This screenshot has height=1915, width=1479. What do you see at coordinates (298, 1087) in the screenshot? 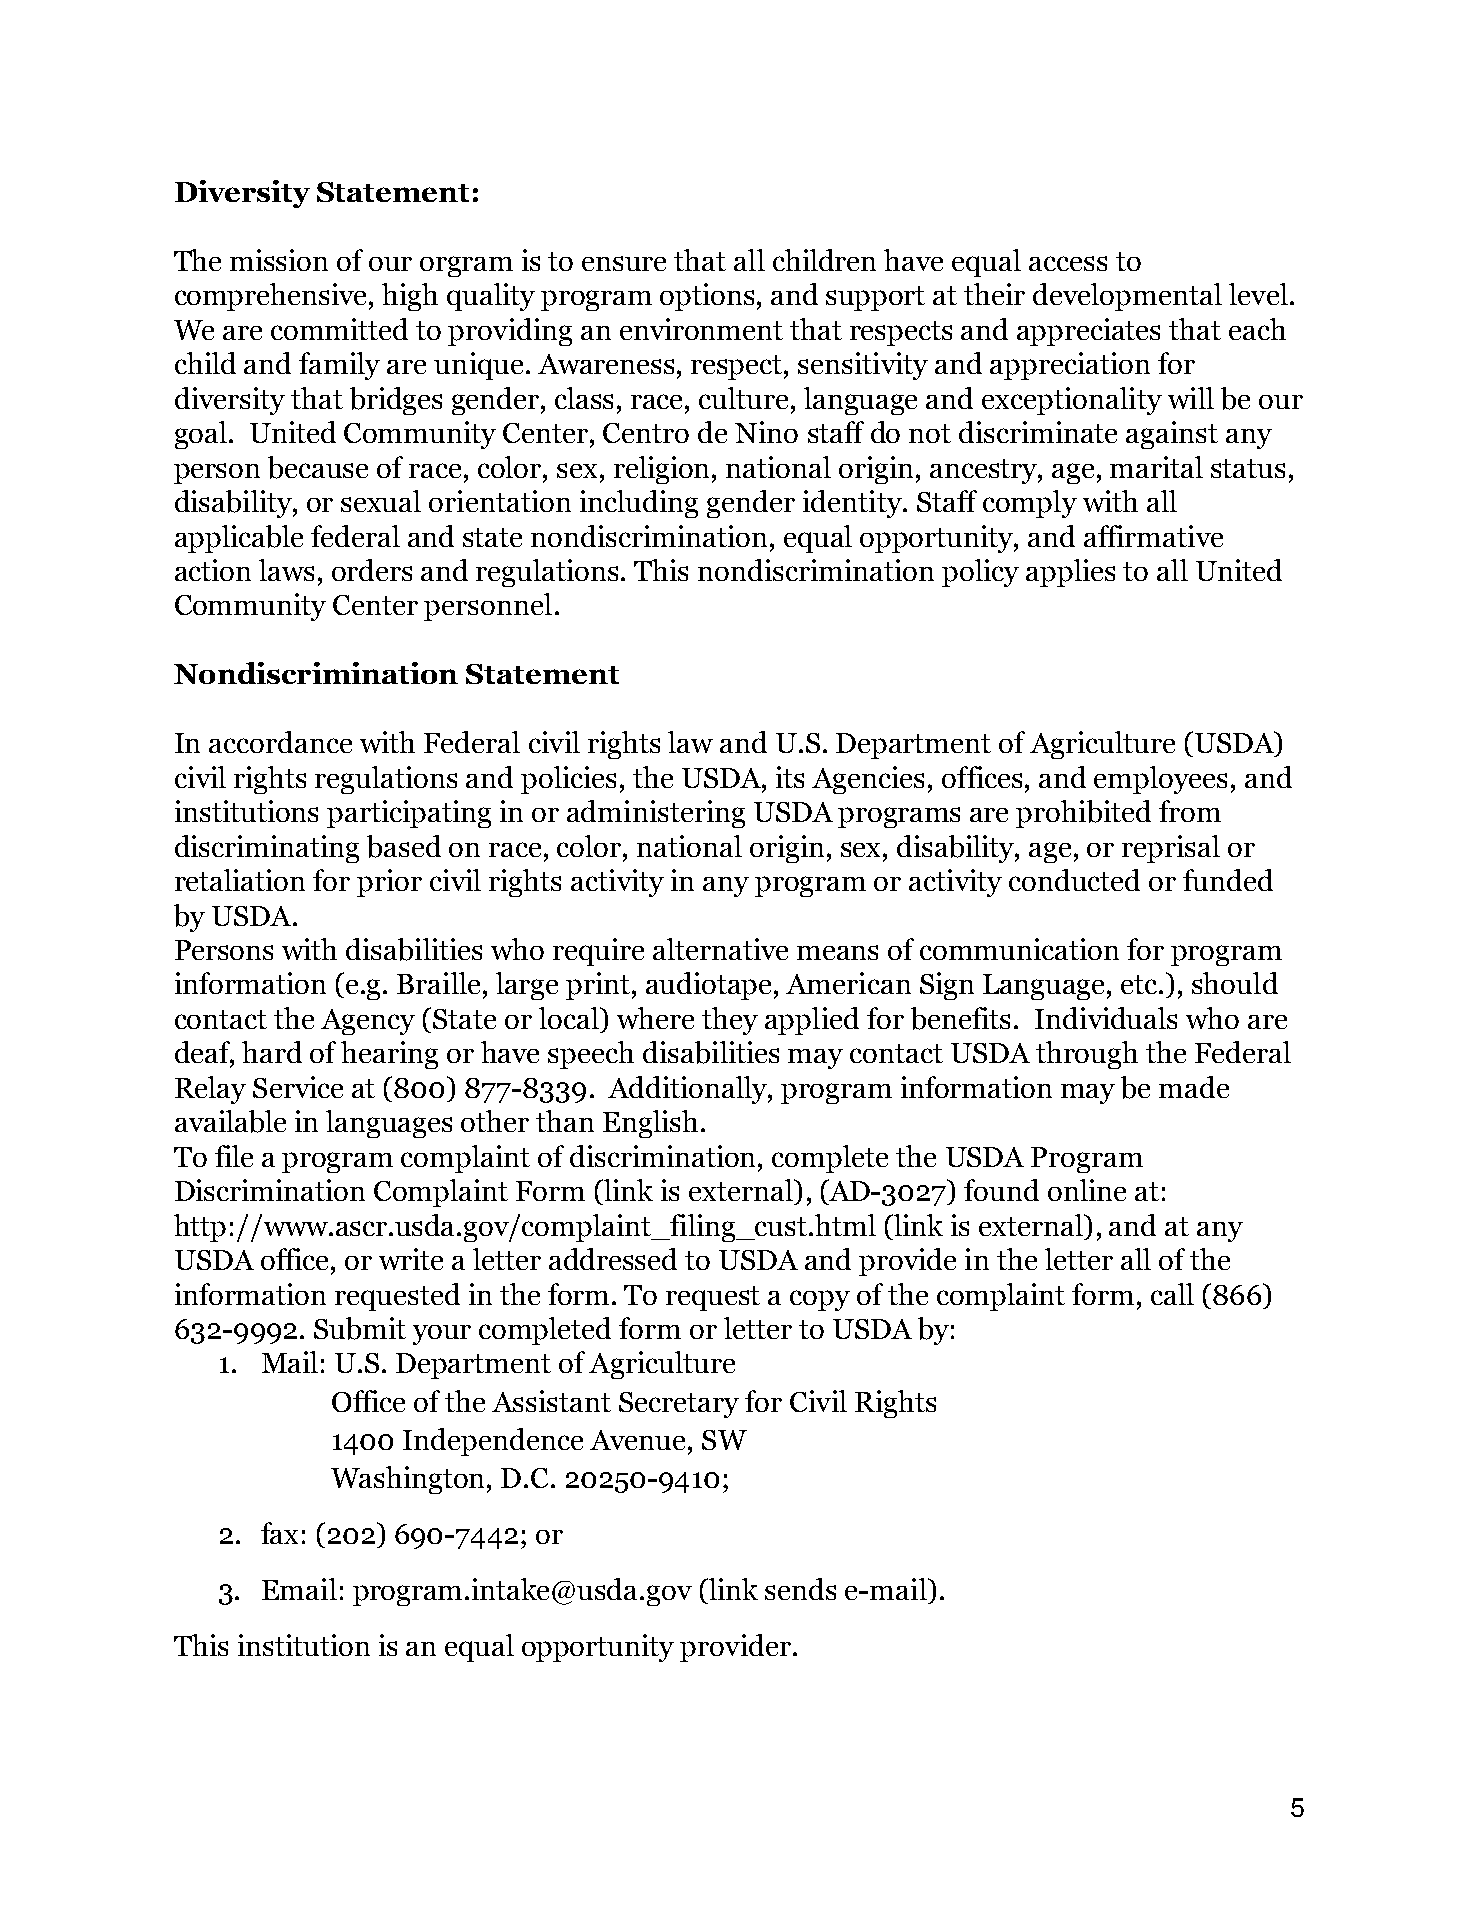
I see `Service` at bounding box center [298, 1087].
